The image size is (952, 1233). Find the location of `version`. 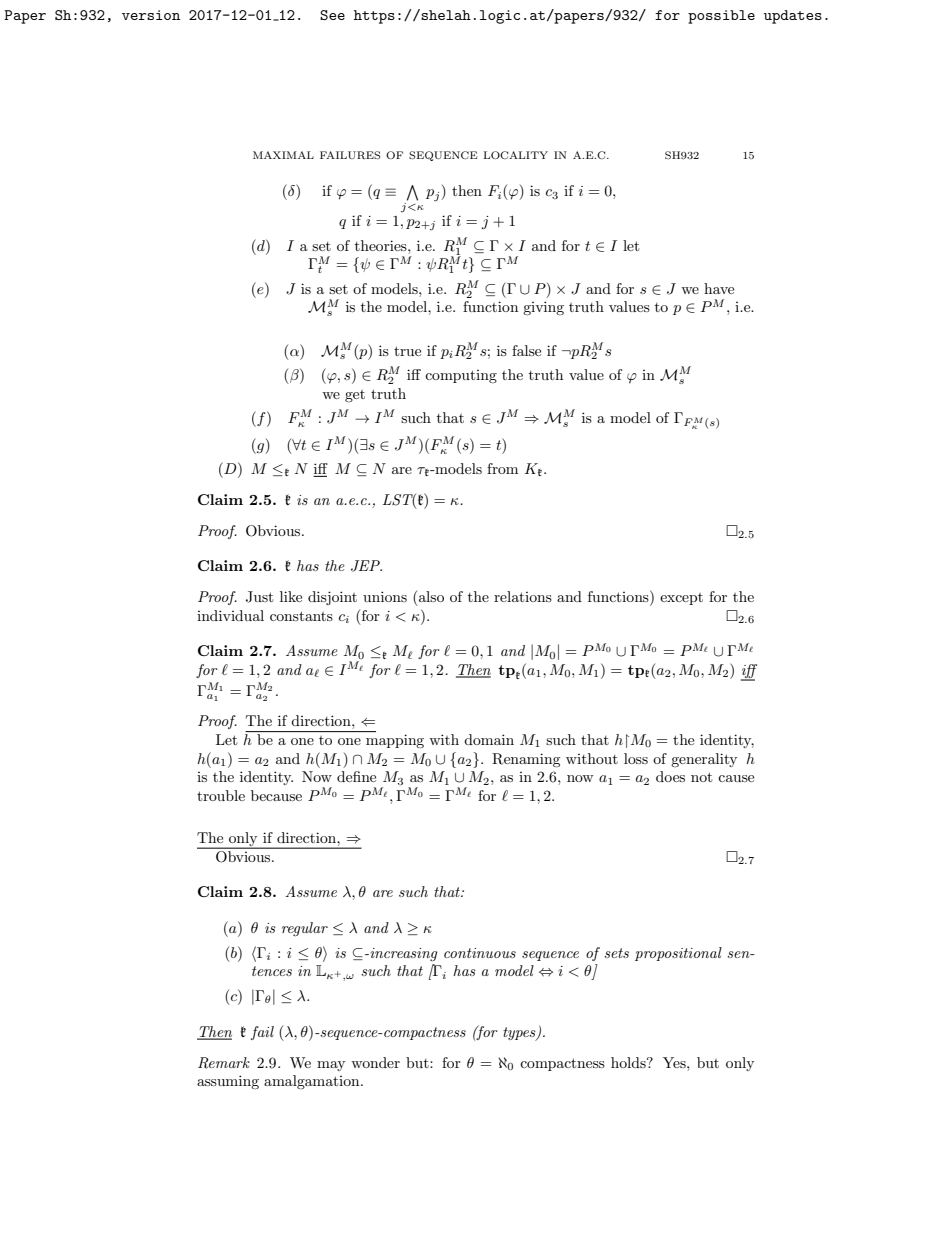

version is located at coordinates (151, 15).
